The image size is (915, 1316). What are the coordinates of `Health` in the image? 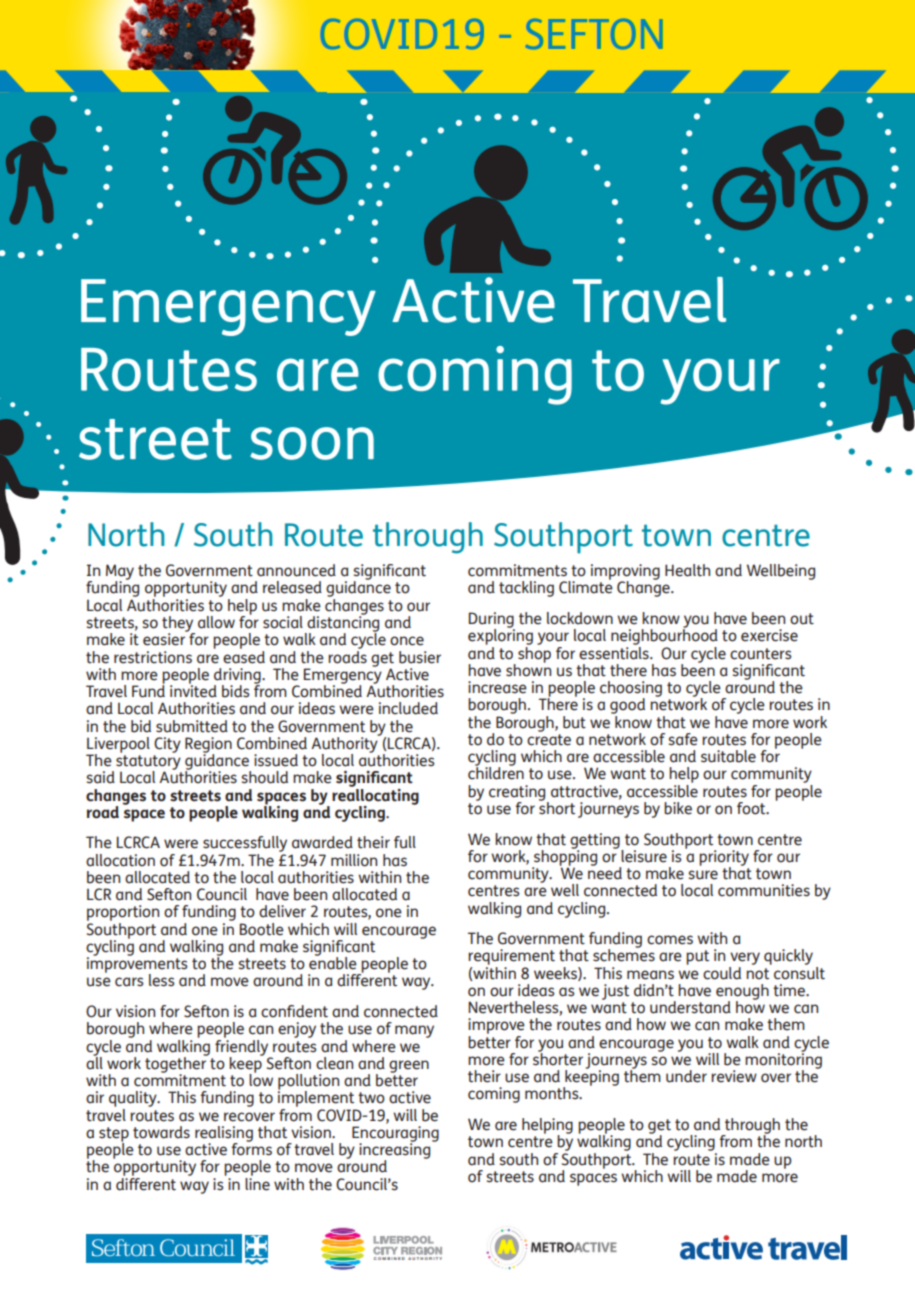 It's located at (687, 570).
